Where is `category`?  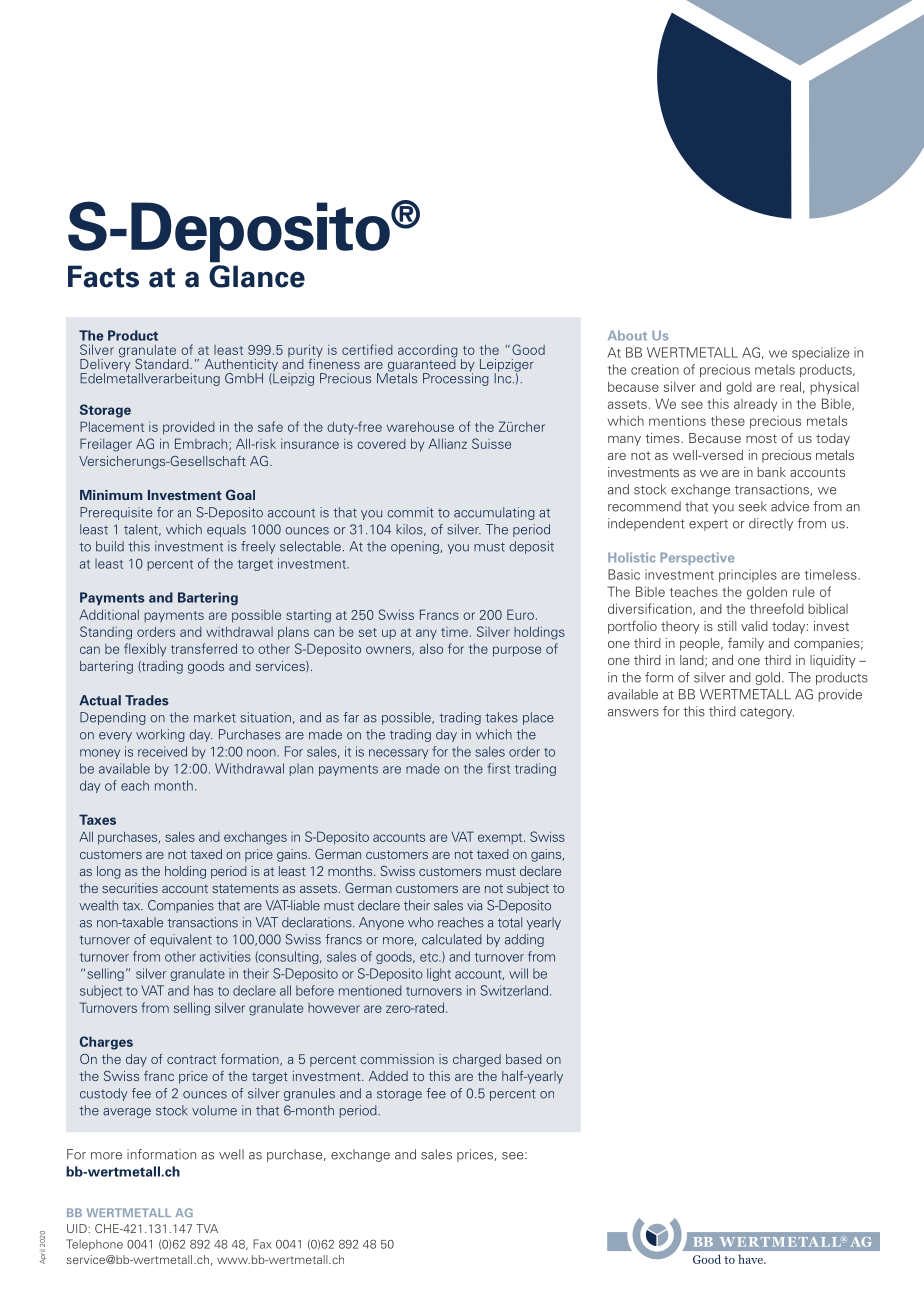
category is located at coordinates (767, 713).
